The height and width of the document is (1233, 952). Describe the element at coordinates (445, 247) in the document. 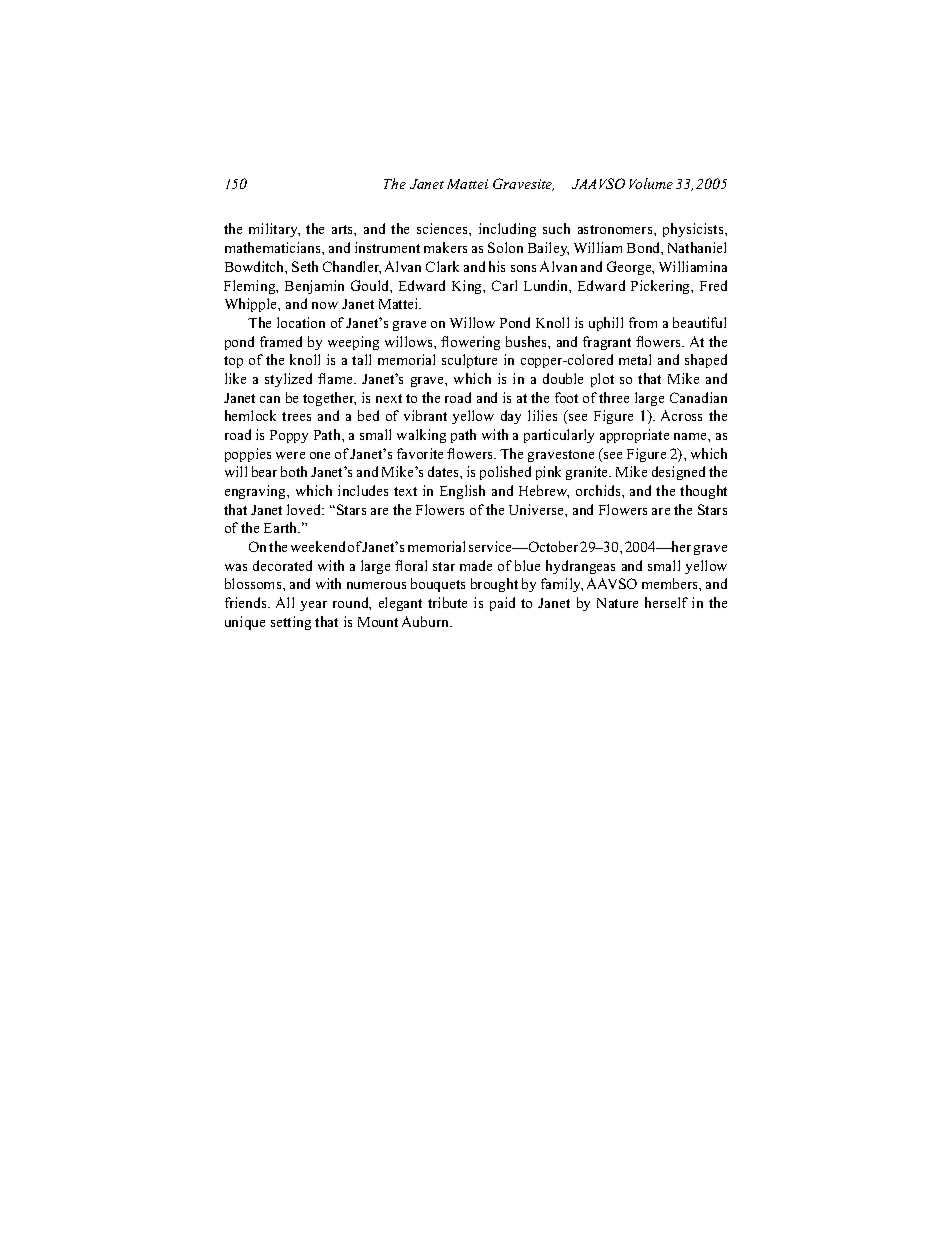

I see `makers` at that location.
